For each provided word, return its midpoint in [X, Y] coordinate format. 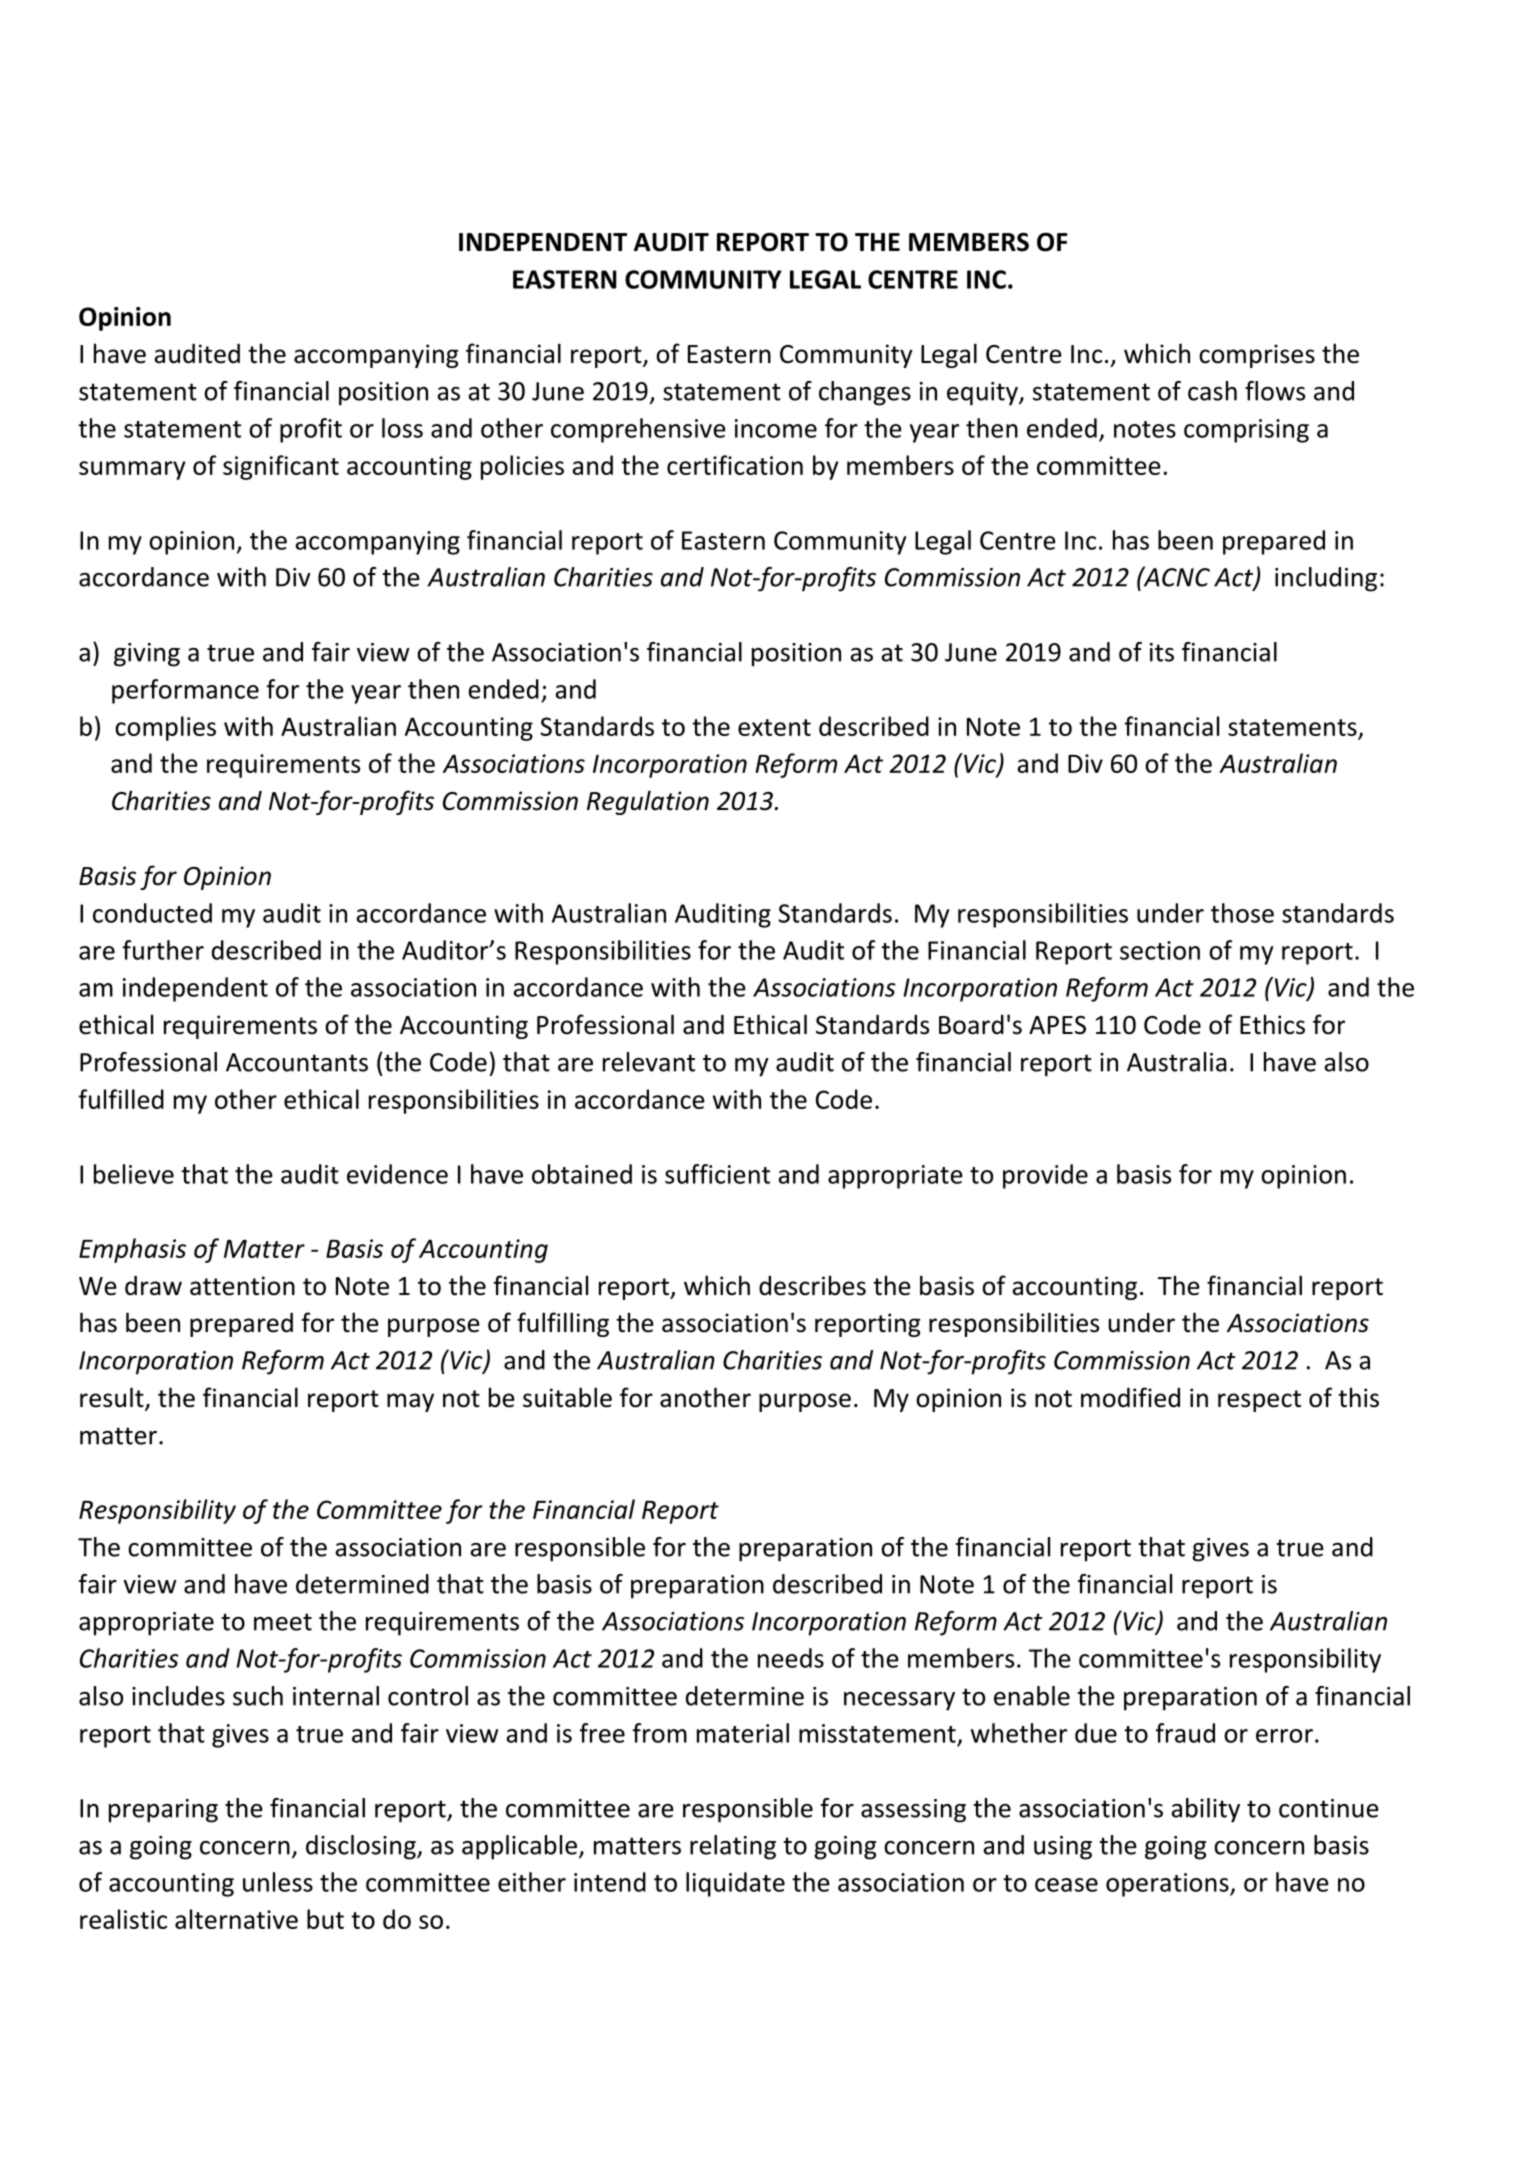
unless [278, 1882]
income [776, 428]
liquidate [735, 1884]
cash [1212, 391]
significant [281, 467]
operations [1168, 1885]
